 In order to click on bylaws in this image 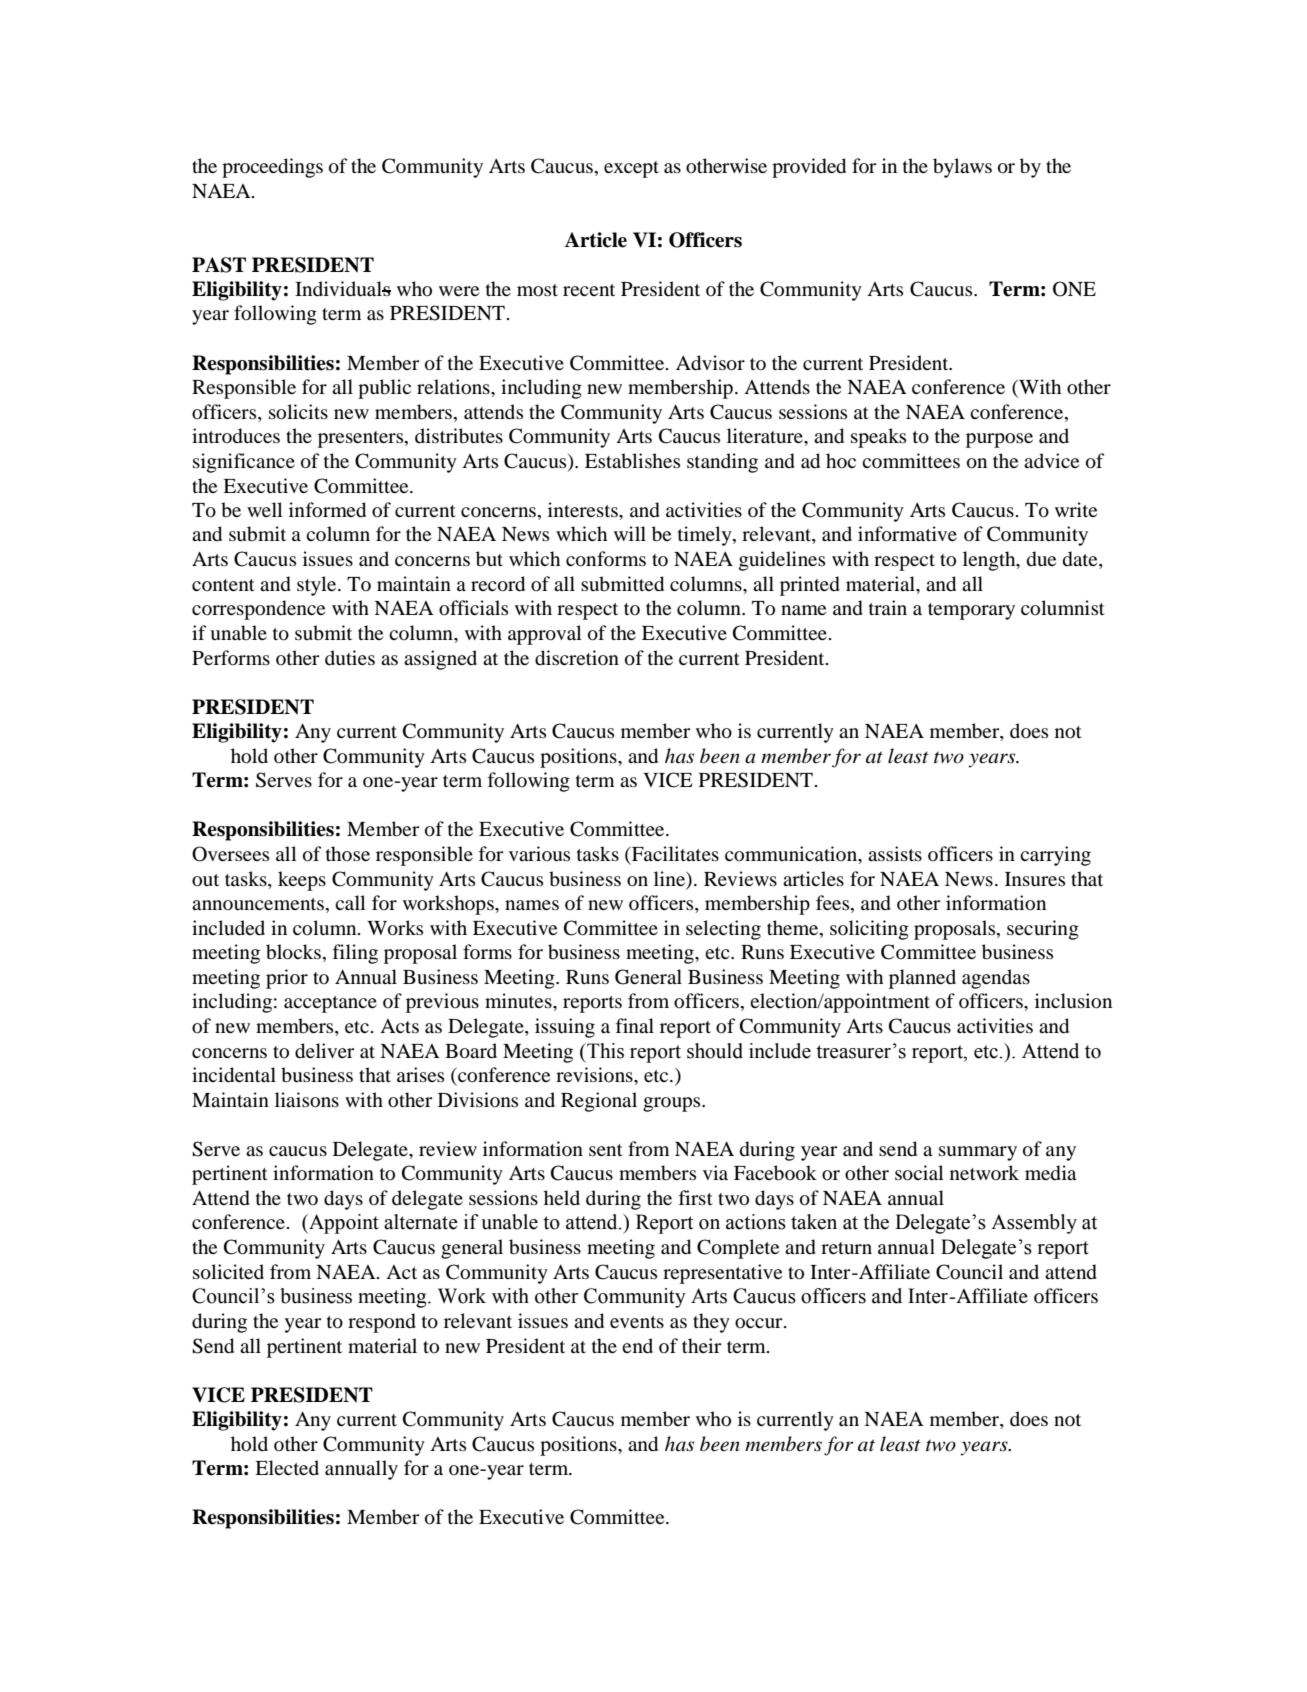, I will do `click(962, 168)`.
